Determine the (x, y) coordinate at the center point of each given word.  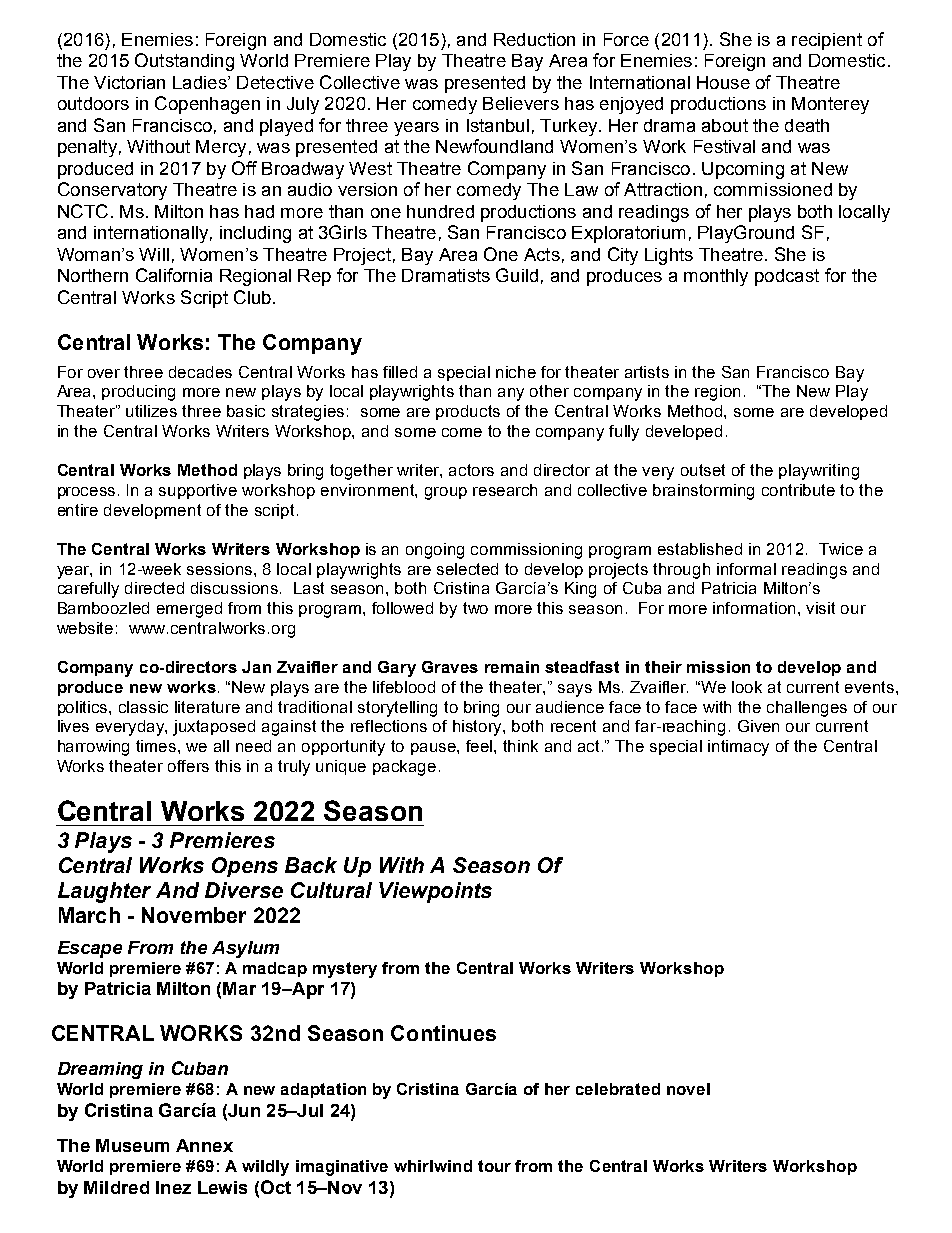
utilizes (151, 411)
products (468, 412)
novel (688, 1089)
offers (188, 766)
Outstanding (184, 62)
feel (480, 746)
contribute (798, 490)
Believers (521, 103)
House (723, 82)
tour (494, 1166)
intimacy (738, 748)
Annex (204, 1145)
